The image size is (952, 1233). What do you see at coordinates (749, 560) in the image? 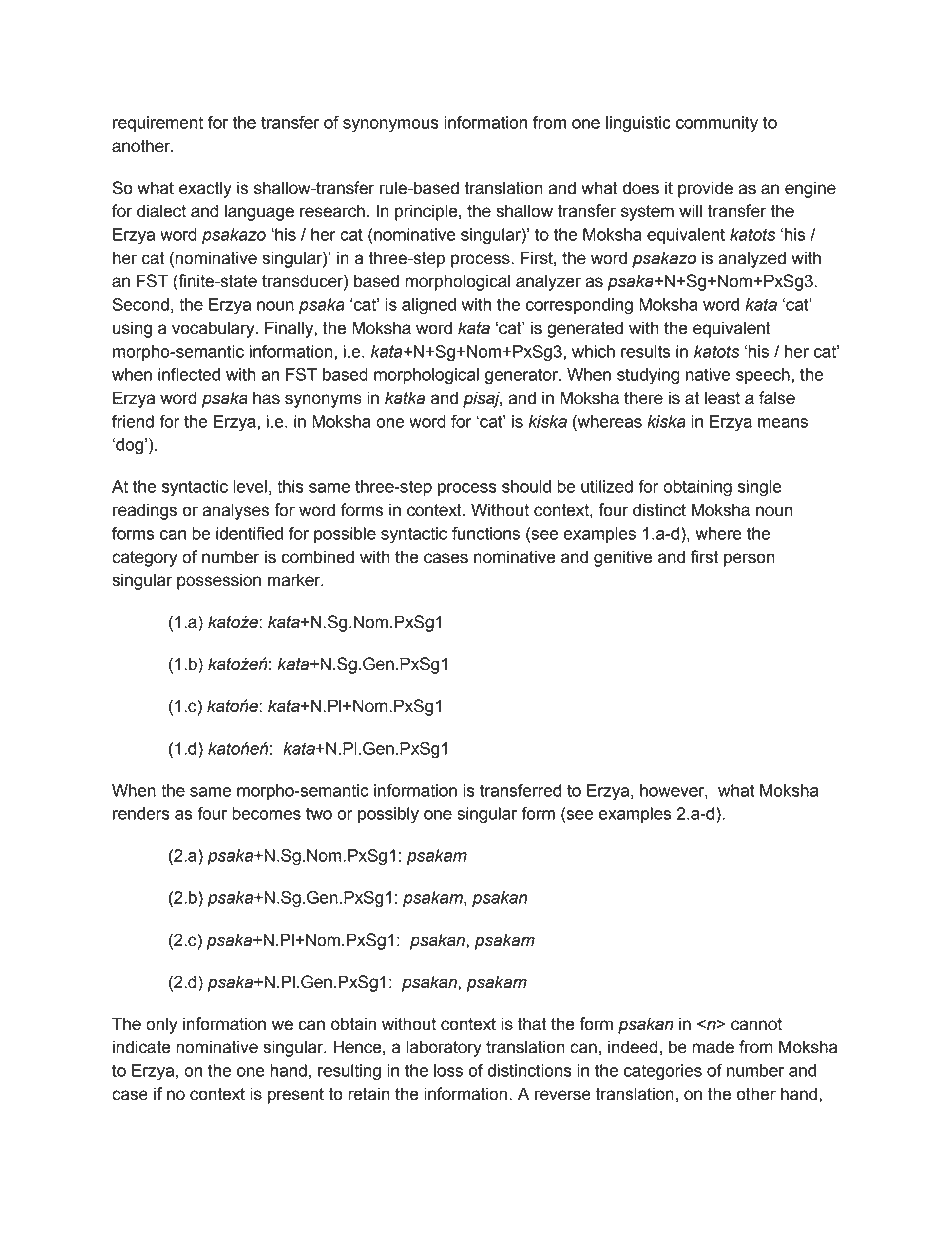
I see `person` at bounding box center [749, 560].
